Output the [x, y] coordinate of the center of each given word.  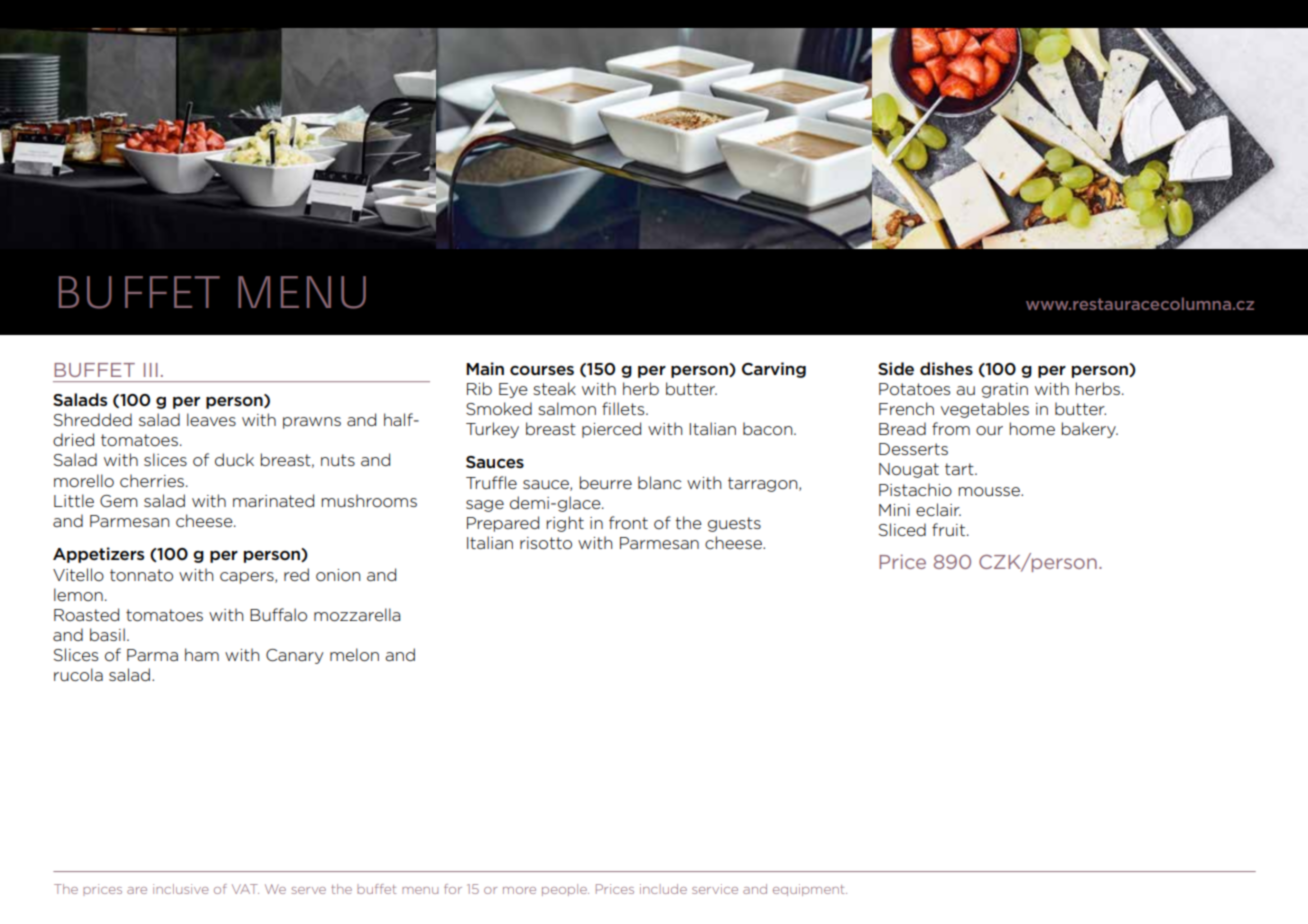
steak [554, 388]
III [151, 370]
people [565, 890]
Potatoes [914, 389]
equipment [810, 890]
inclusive [181, 889]
